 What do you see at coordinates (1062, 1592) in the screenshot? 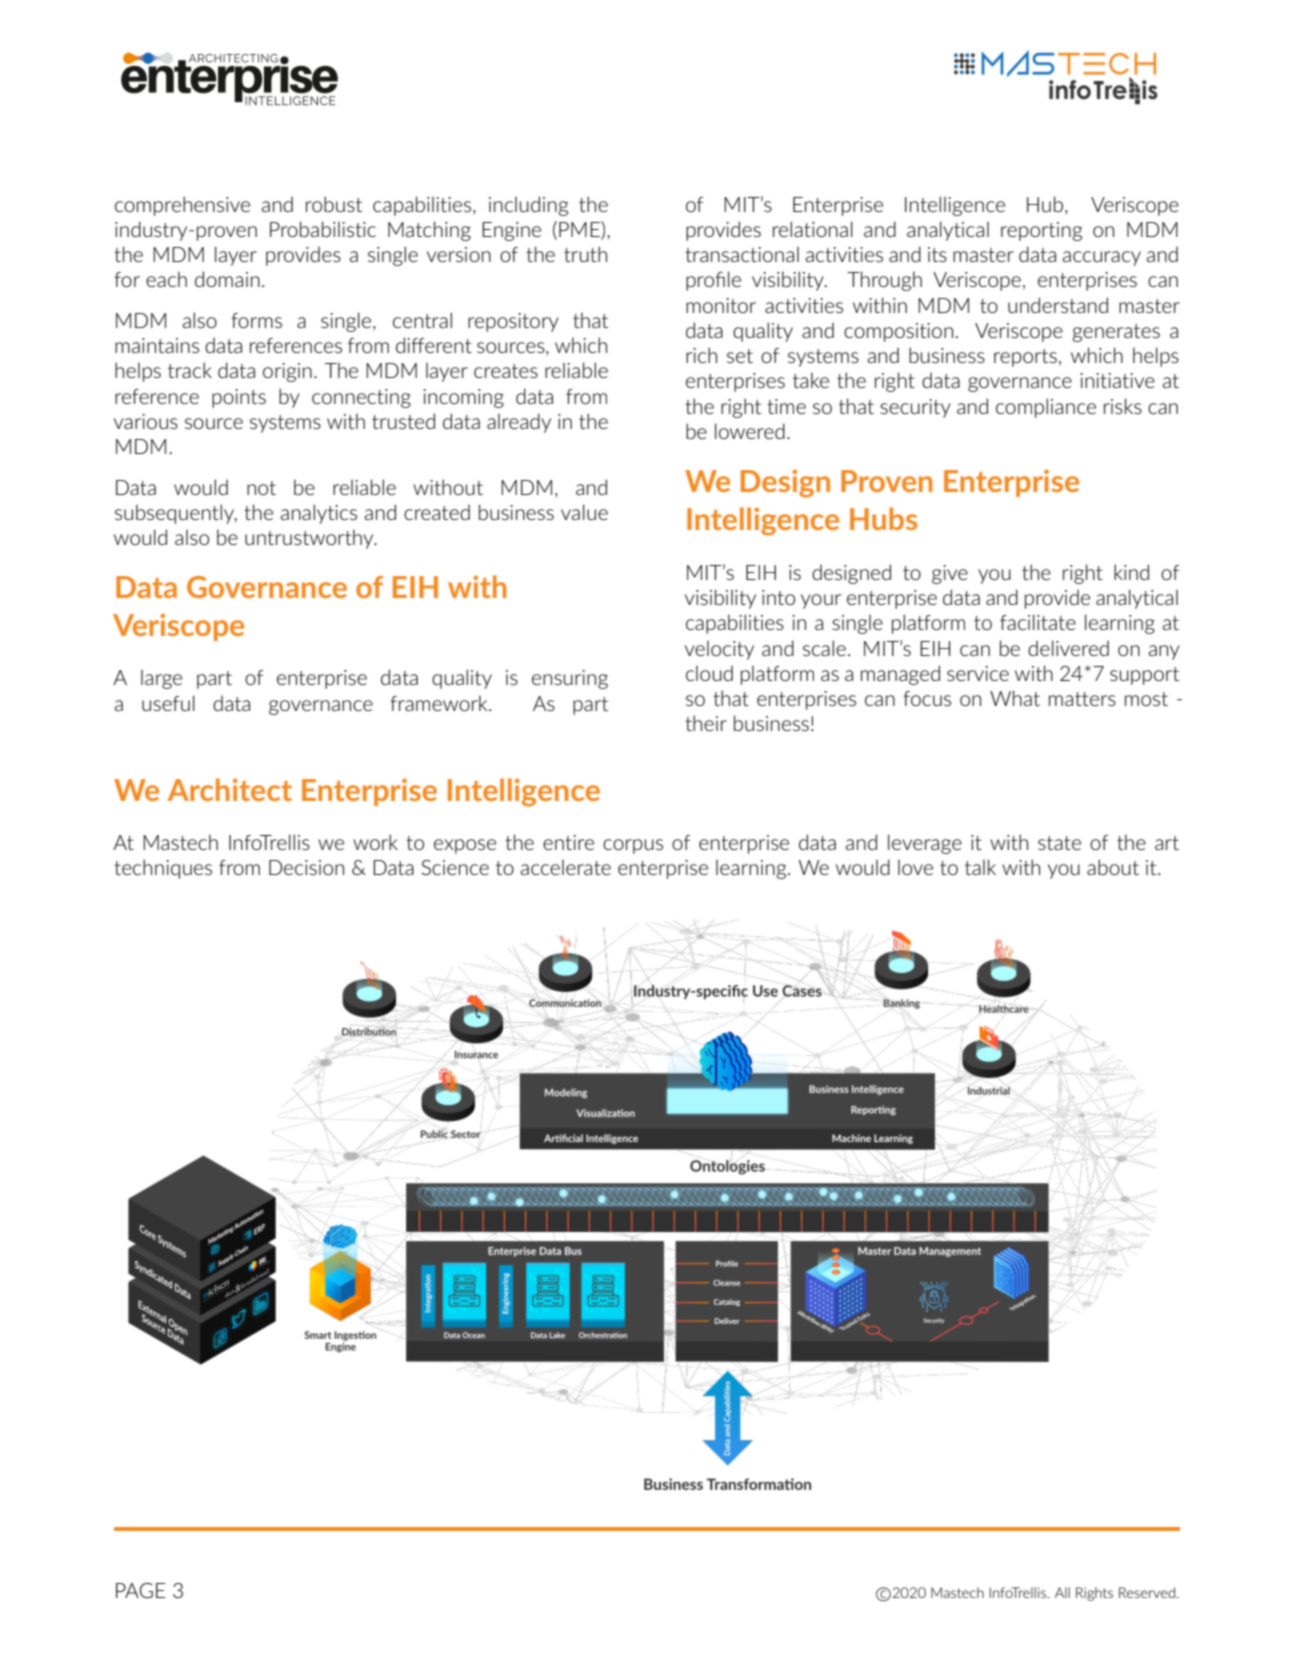
I see `All` at bounding box center [1062, 1592].
